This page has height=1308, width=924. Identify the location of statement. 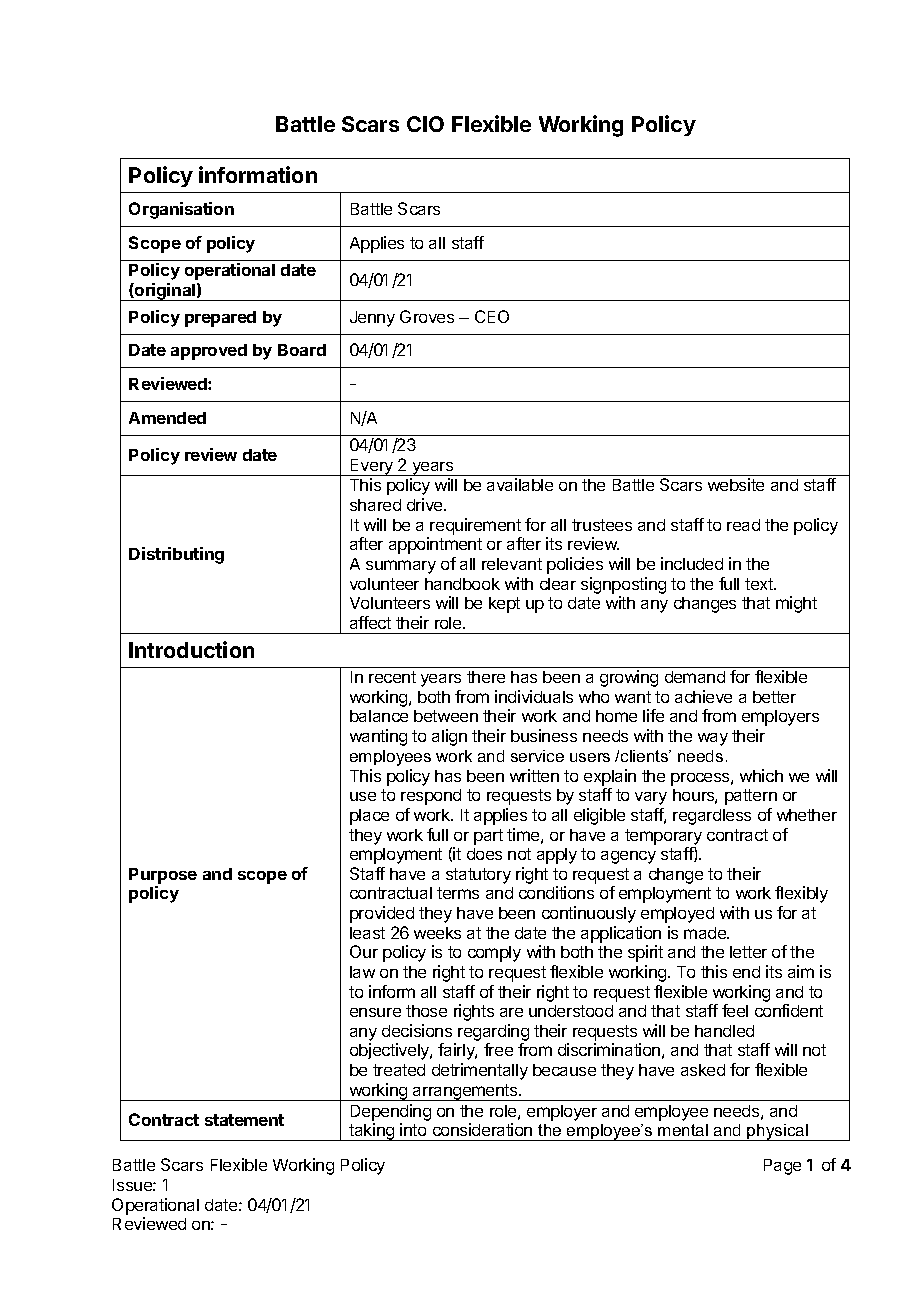
(244, 1120).
